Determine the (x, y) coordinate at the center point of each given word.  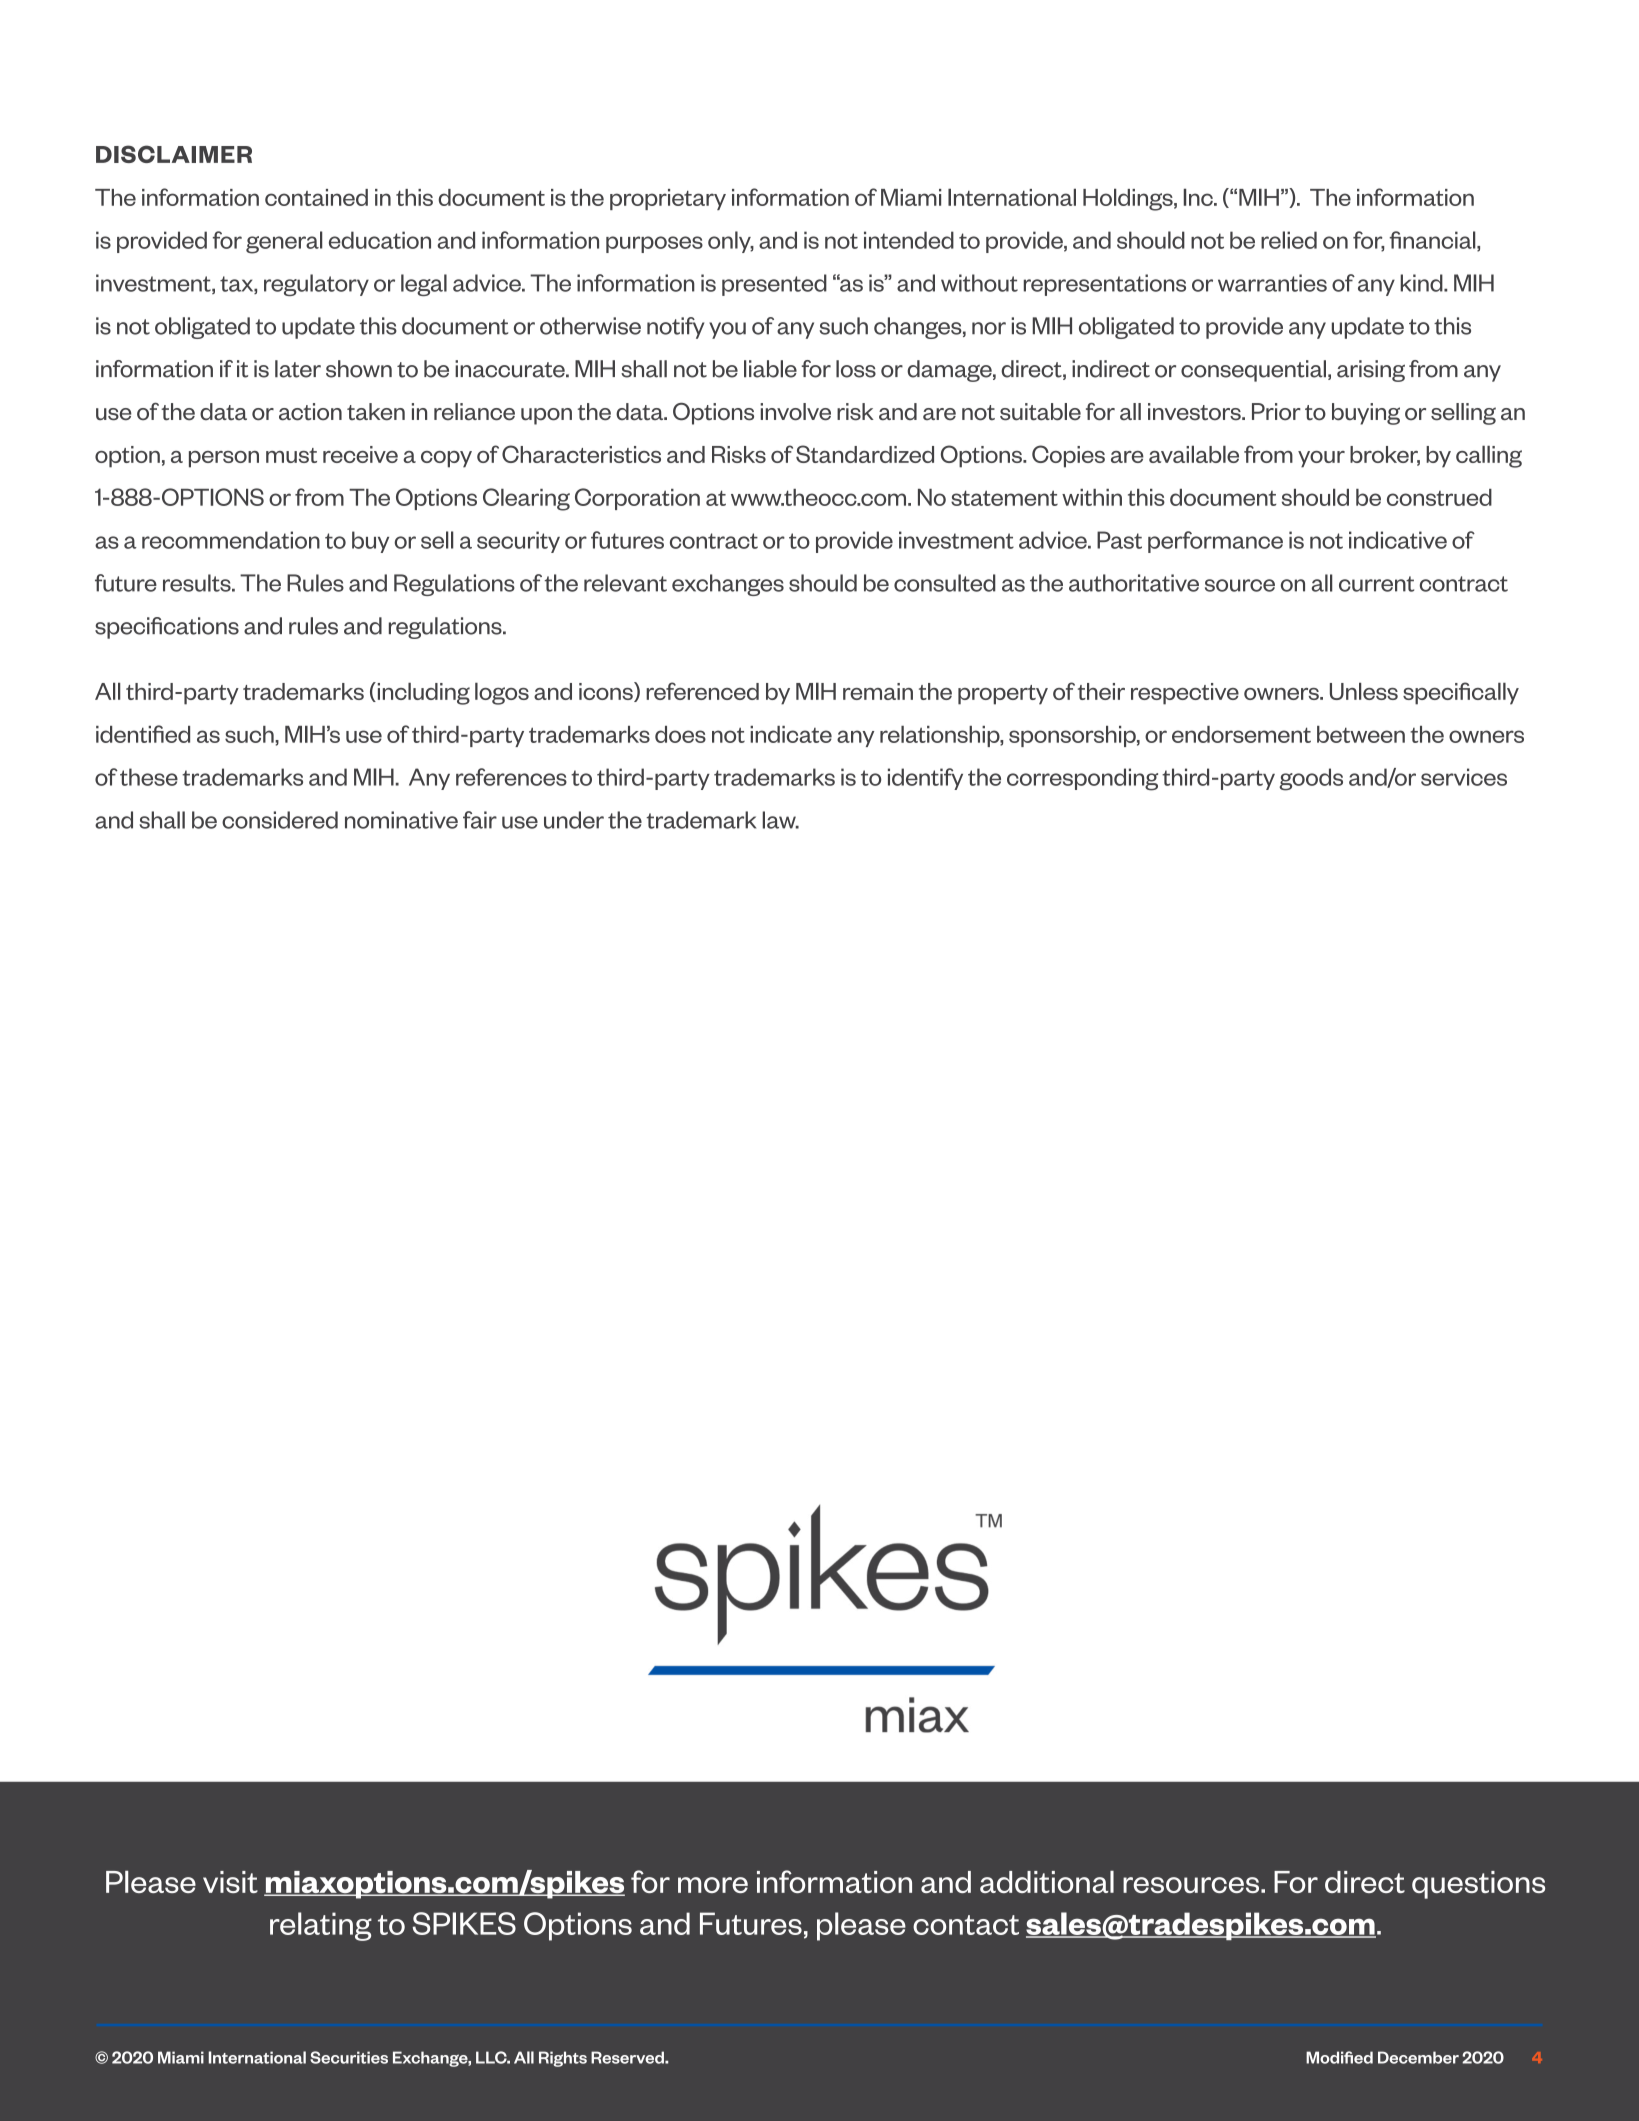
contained (316, 197)
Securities (349, 2057)
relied (1289, 240)
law (780, 820)
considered (280, 820)
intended (909, 240)
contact (966, 1925)
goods (1311, 779)
